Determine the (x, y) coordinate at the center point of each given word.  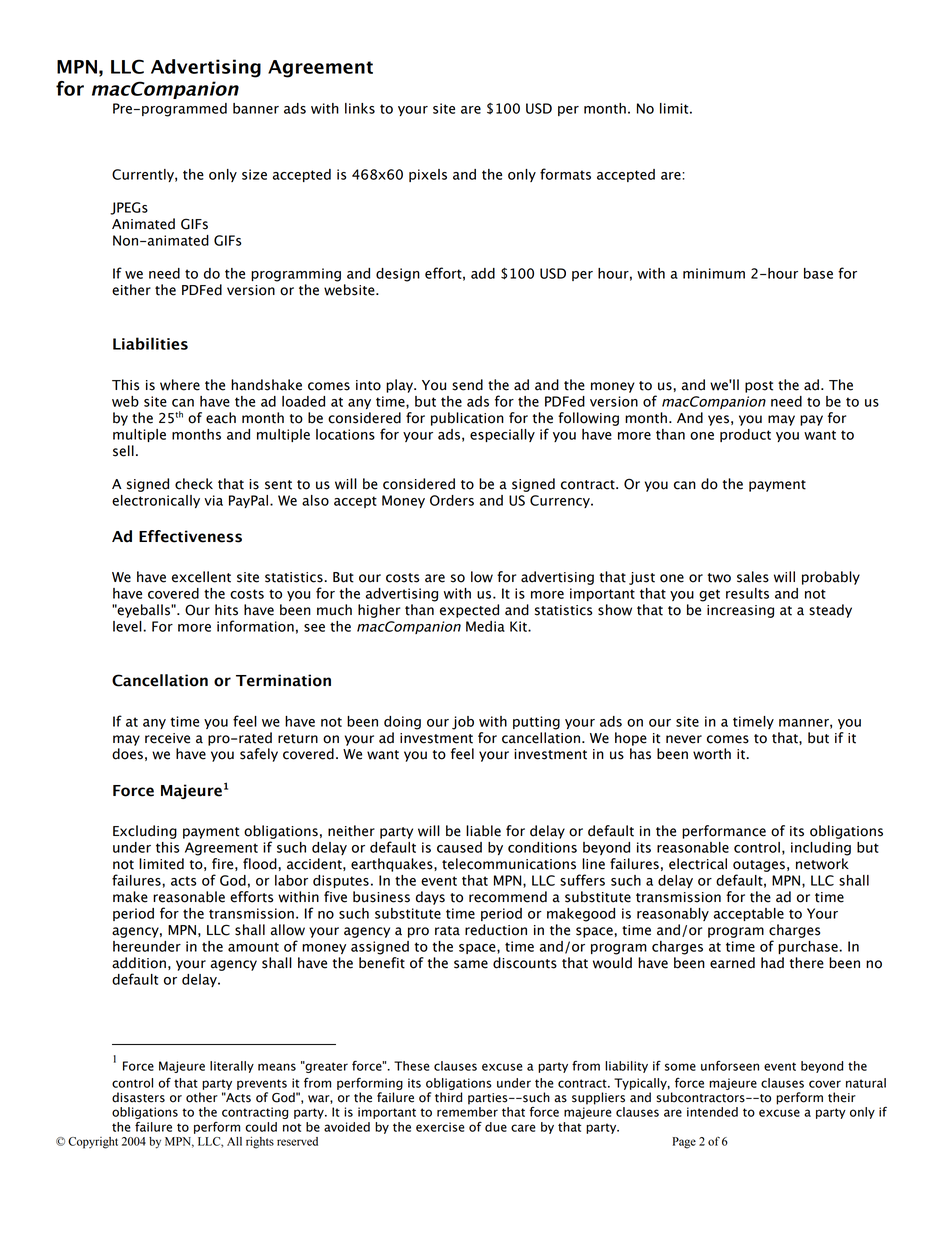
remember (467, 1110)
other (202, 1097)
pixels (428, 175)
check (194, 484)
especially (502, 435)
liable (483, 831)
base (818, 273)
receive (167, 738)
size (254, 174)
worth (712, 754)
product (745, 435)
